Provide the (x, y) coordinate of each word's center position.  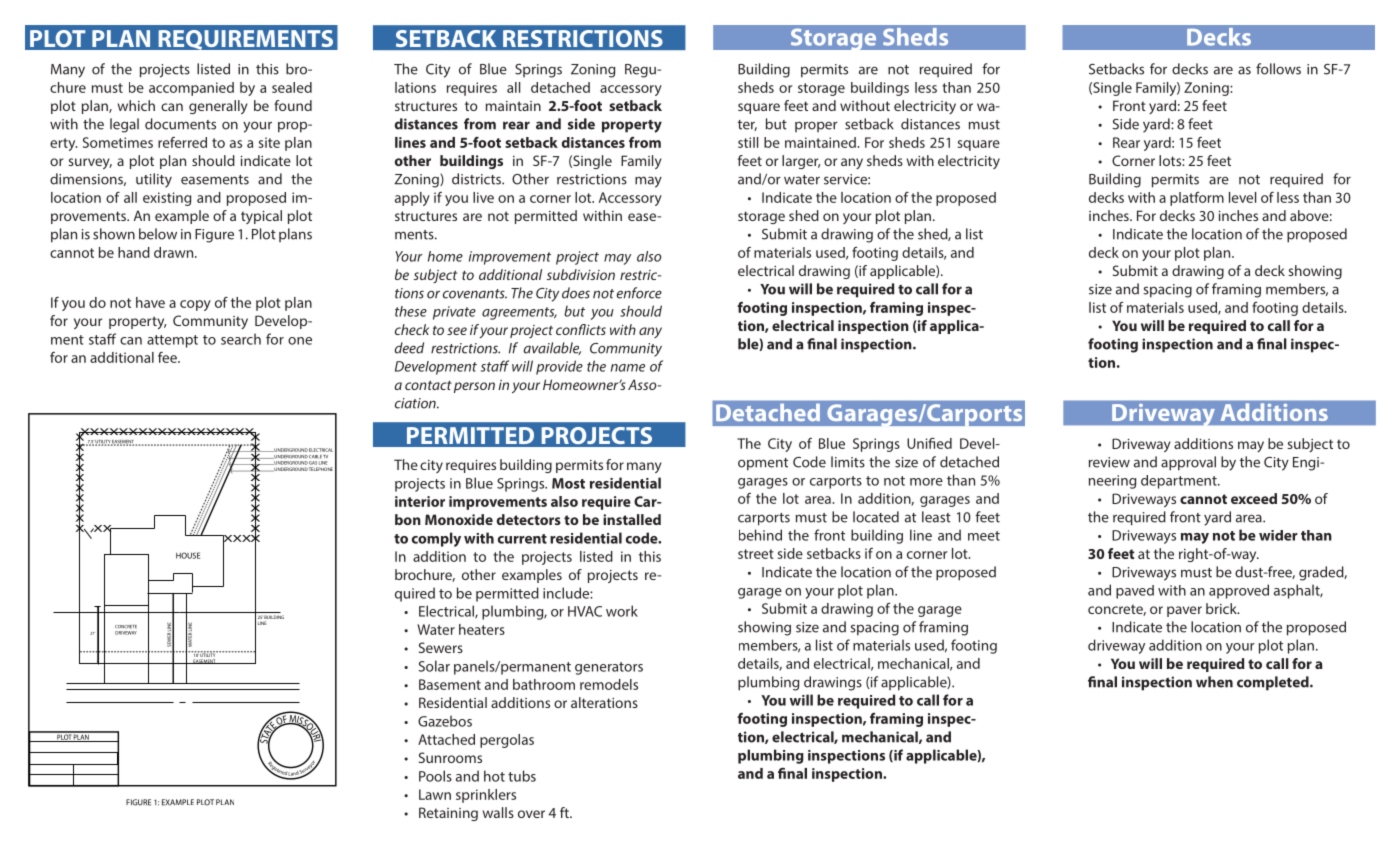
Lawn (435, 794)
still (748, 142)
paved (1135, 592)
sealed (292, 87)
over (531, 814)
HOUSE (188, 555)
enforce (639, 293)
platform (1197, 199)
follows (1278, 69)
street (756, 554)
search (241, 339)
